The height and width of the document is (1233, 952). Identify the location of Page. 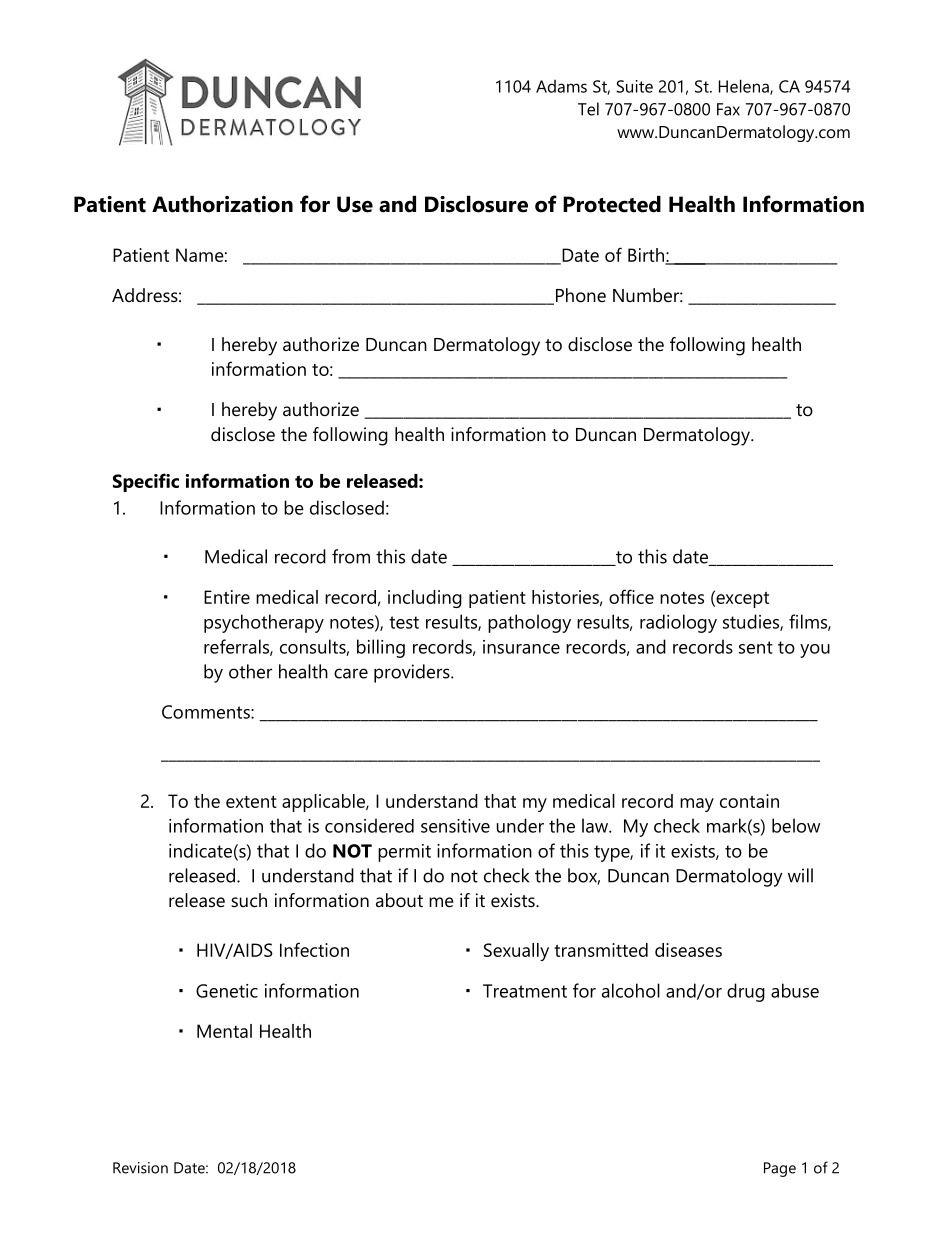
(780, 1169).
